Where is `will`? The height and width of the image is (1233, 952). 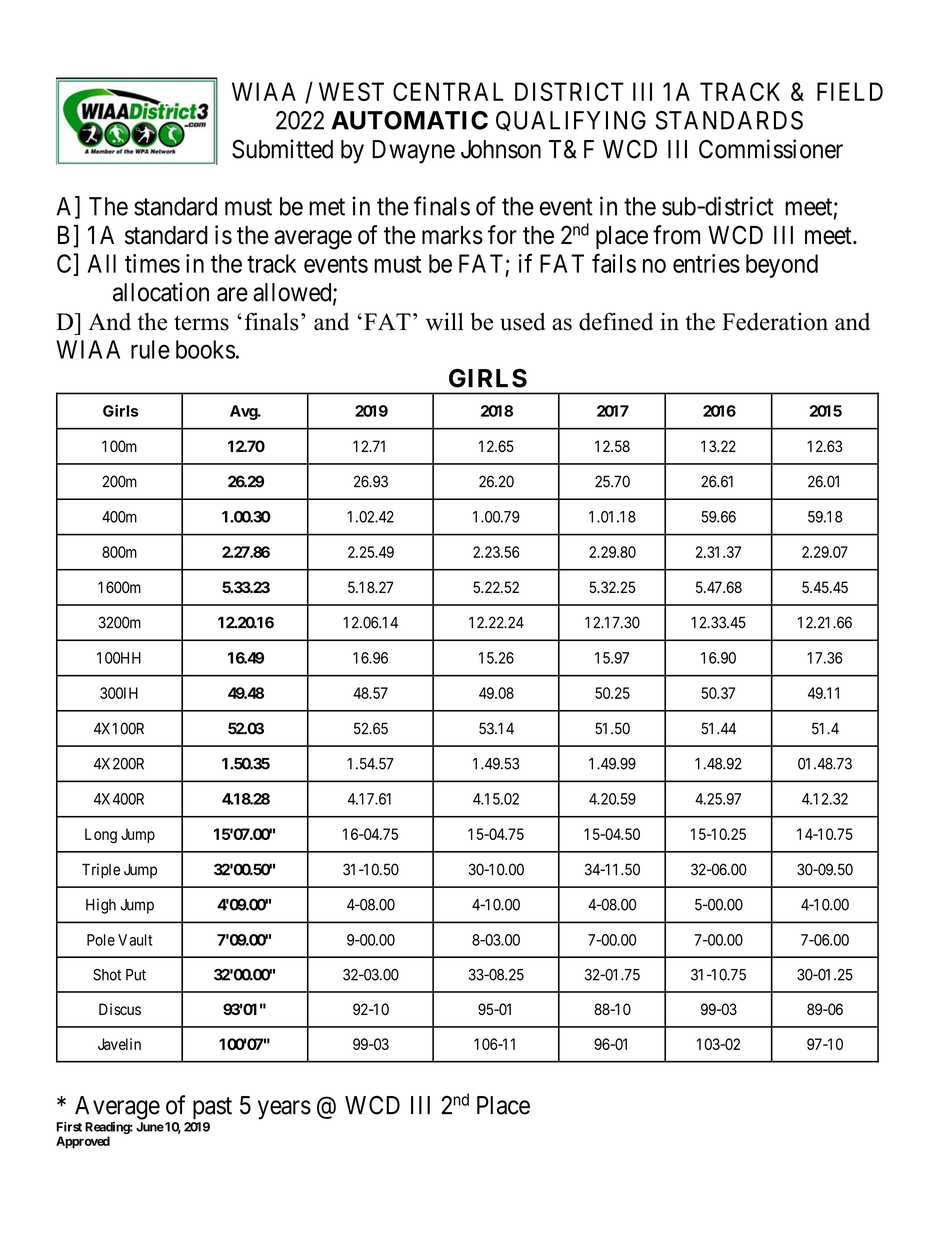 will is located at coordinates (445, 321).
